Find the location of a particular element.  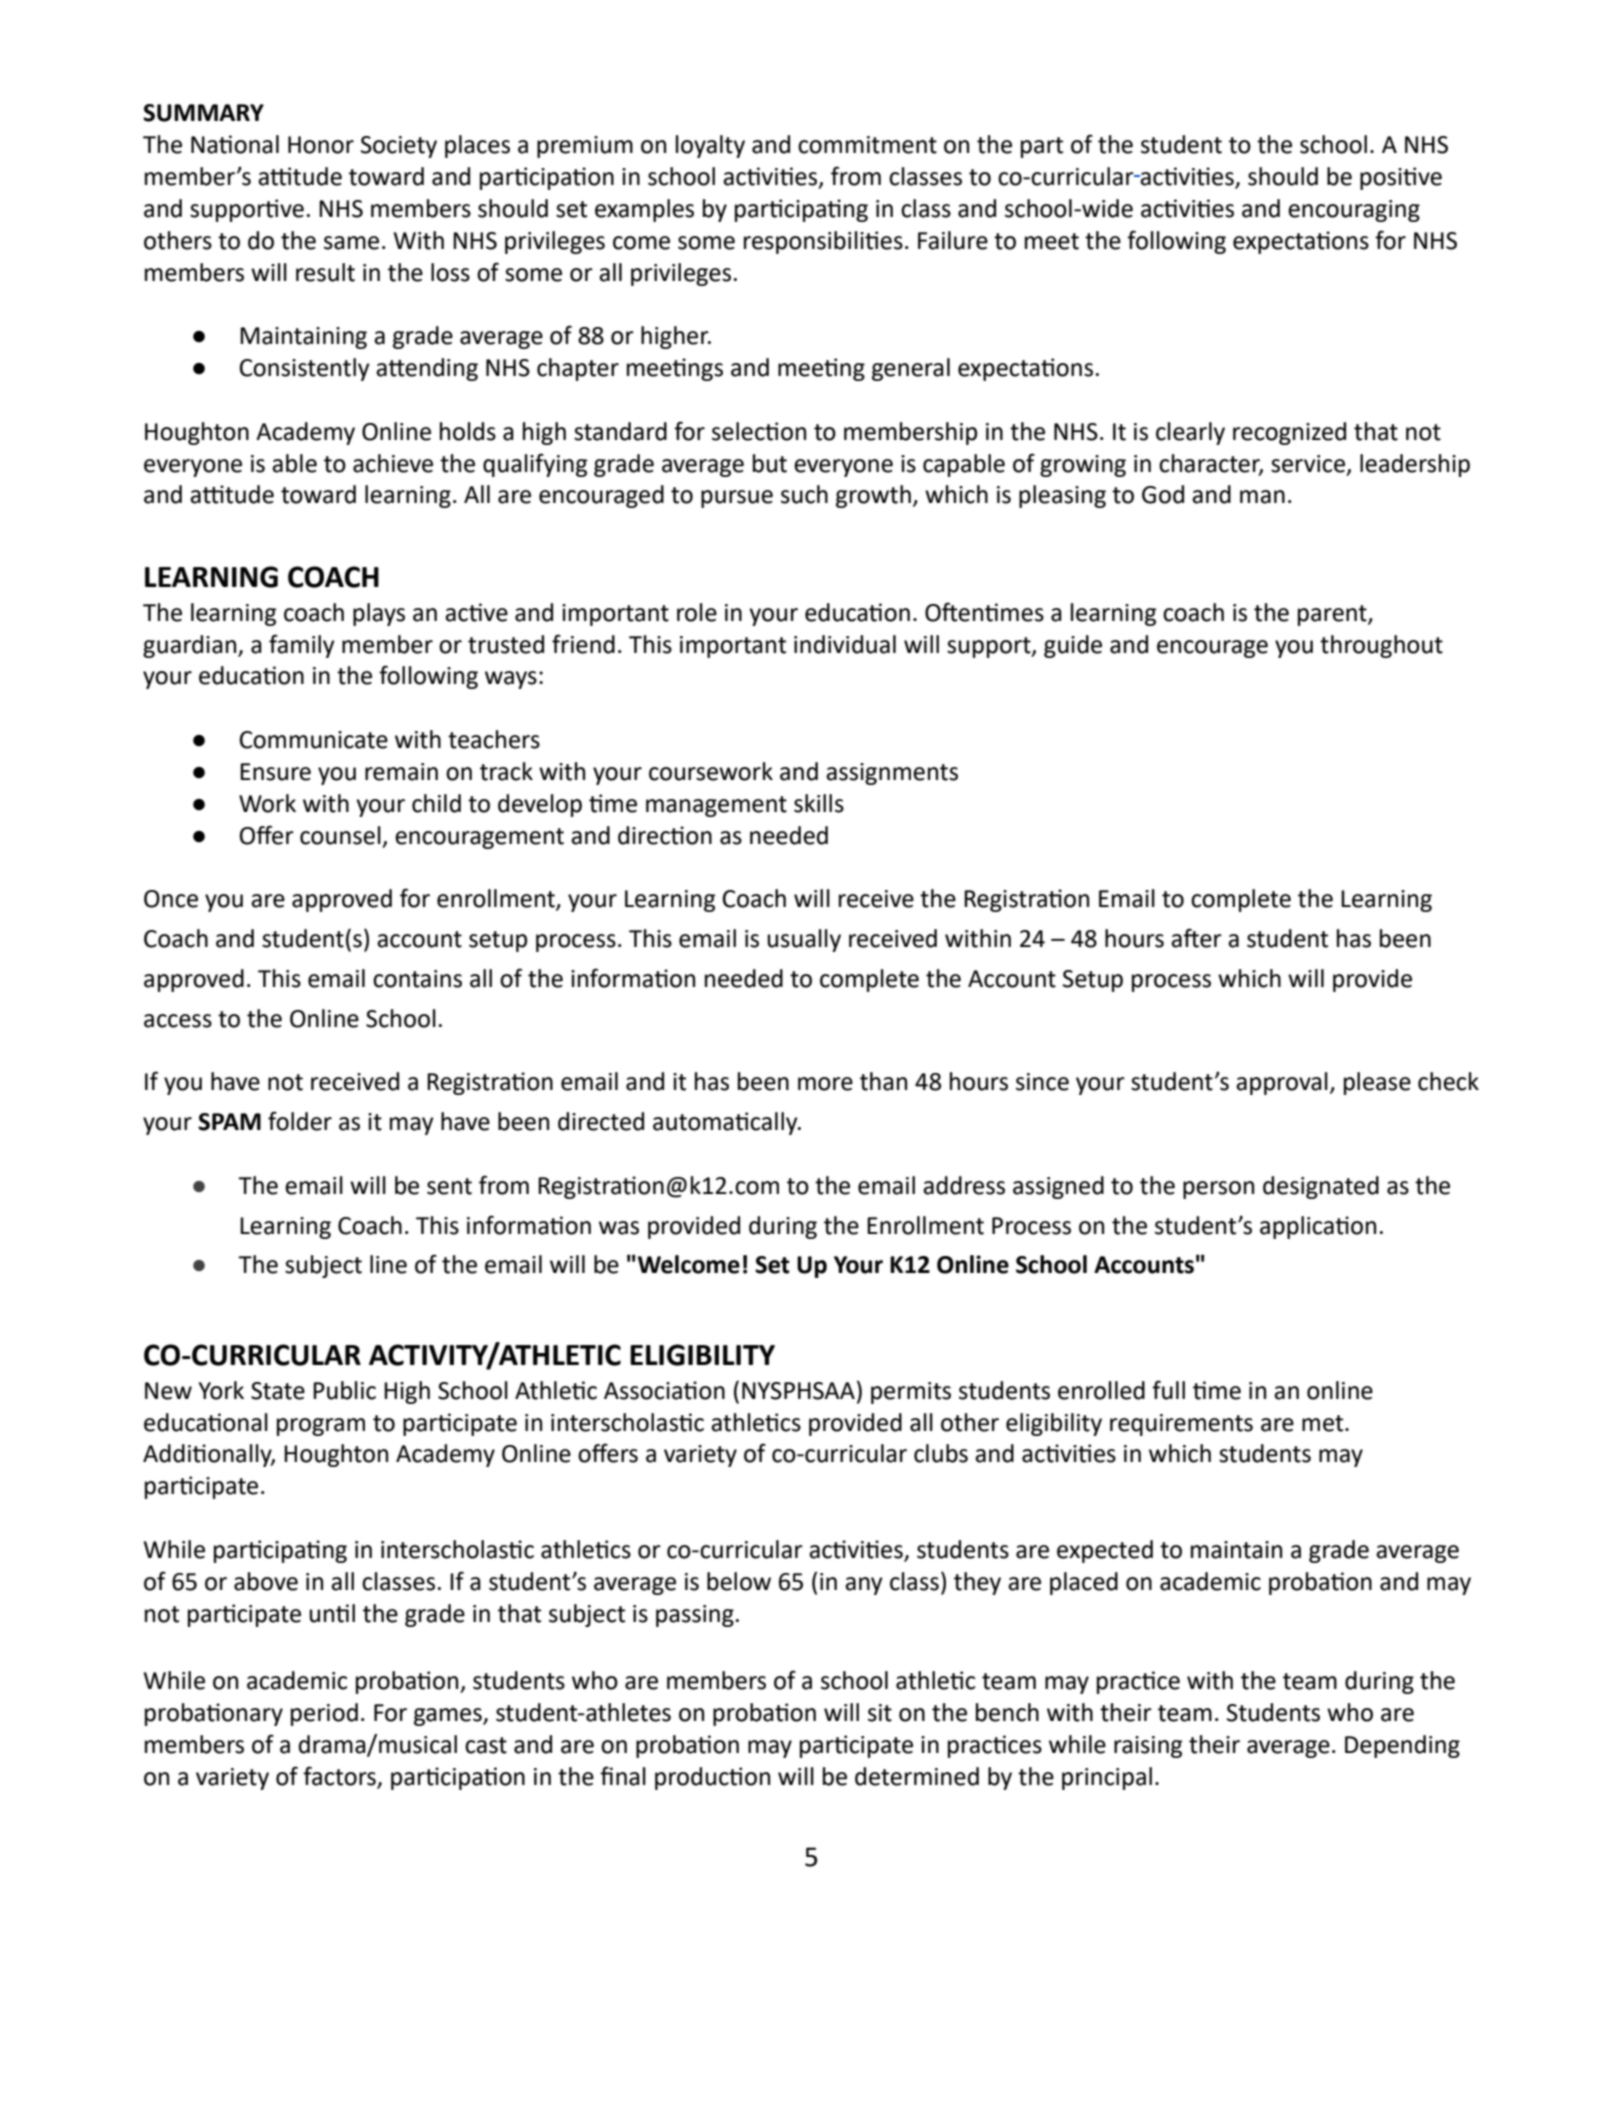

contains is located at coordinates (417, 979).
